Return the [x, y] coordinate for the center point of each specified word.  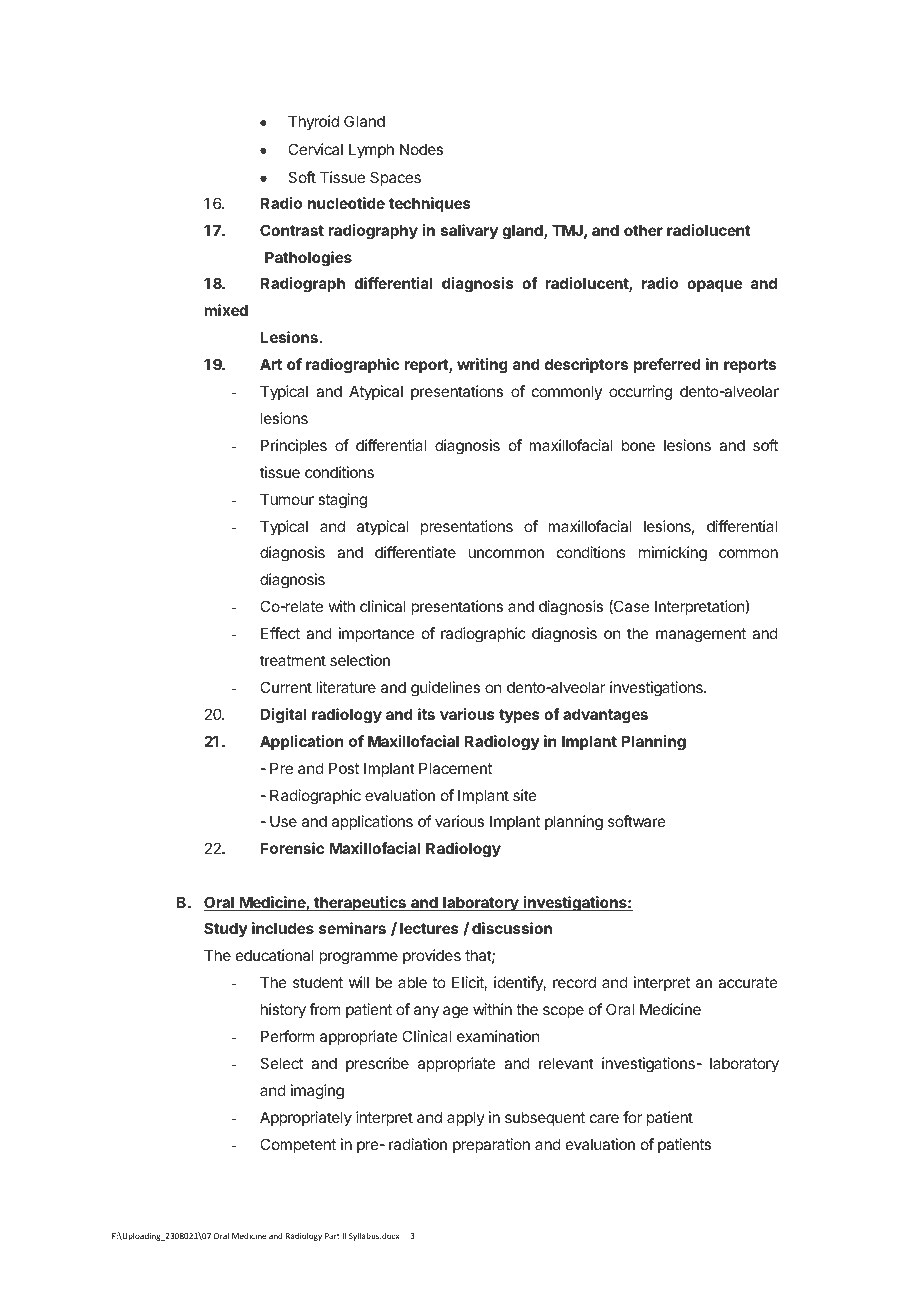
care [604, 1118]
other [643, 230]
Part [332, 1236]
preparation [491, 1145]
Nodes [421, 149]
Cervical [315, 149]
